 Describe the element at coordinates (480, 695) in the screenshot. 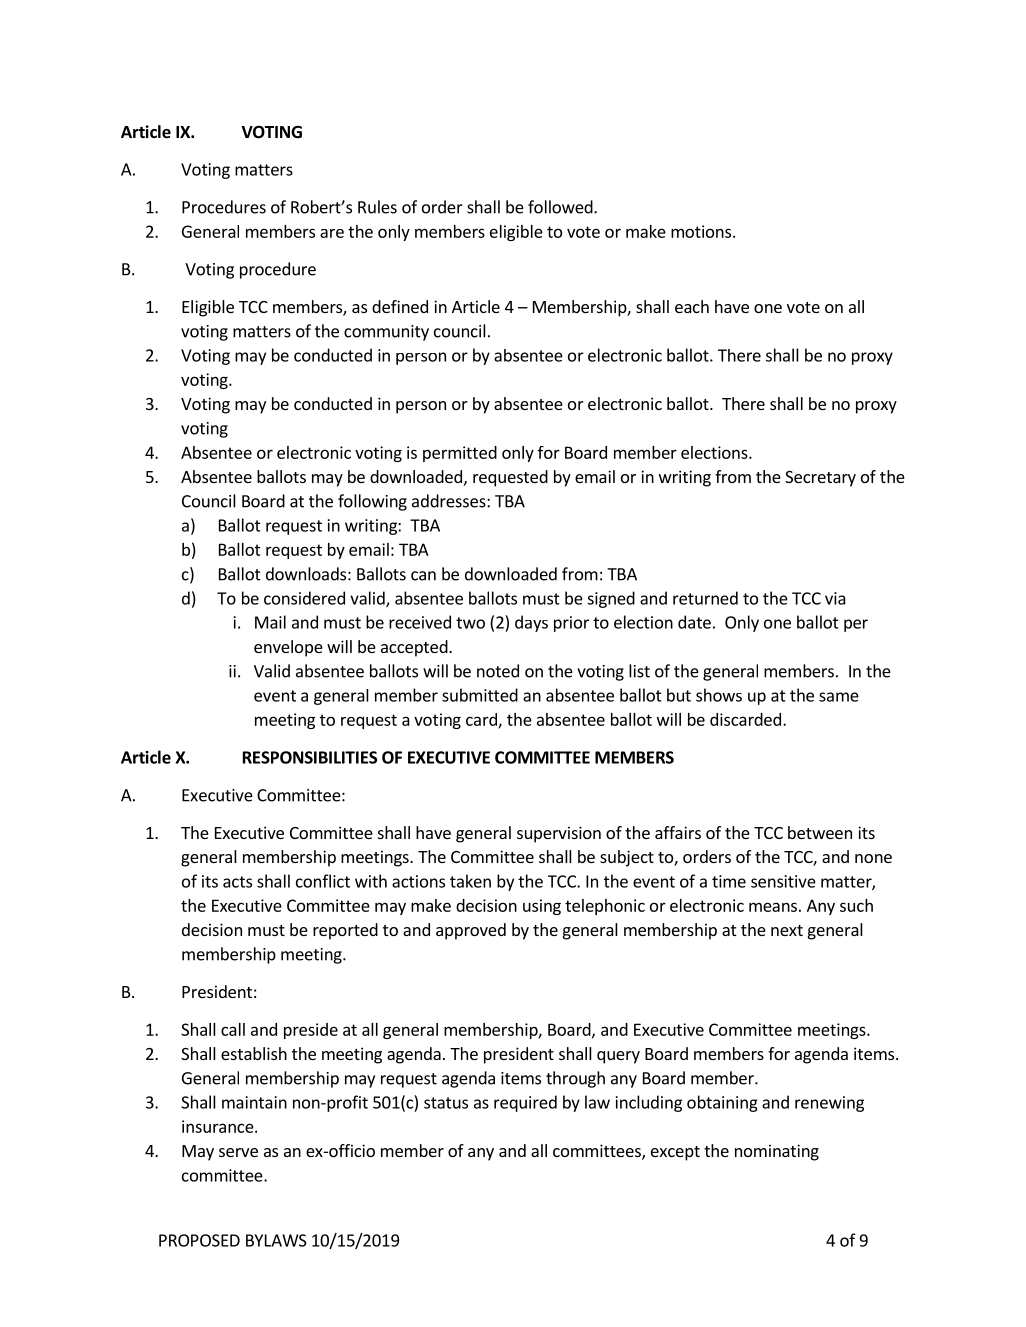

I see `submitted` at that location.
